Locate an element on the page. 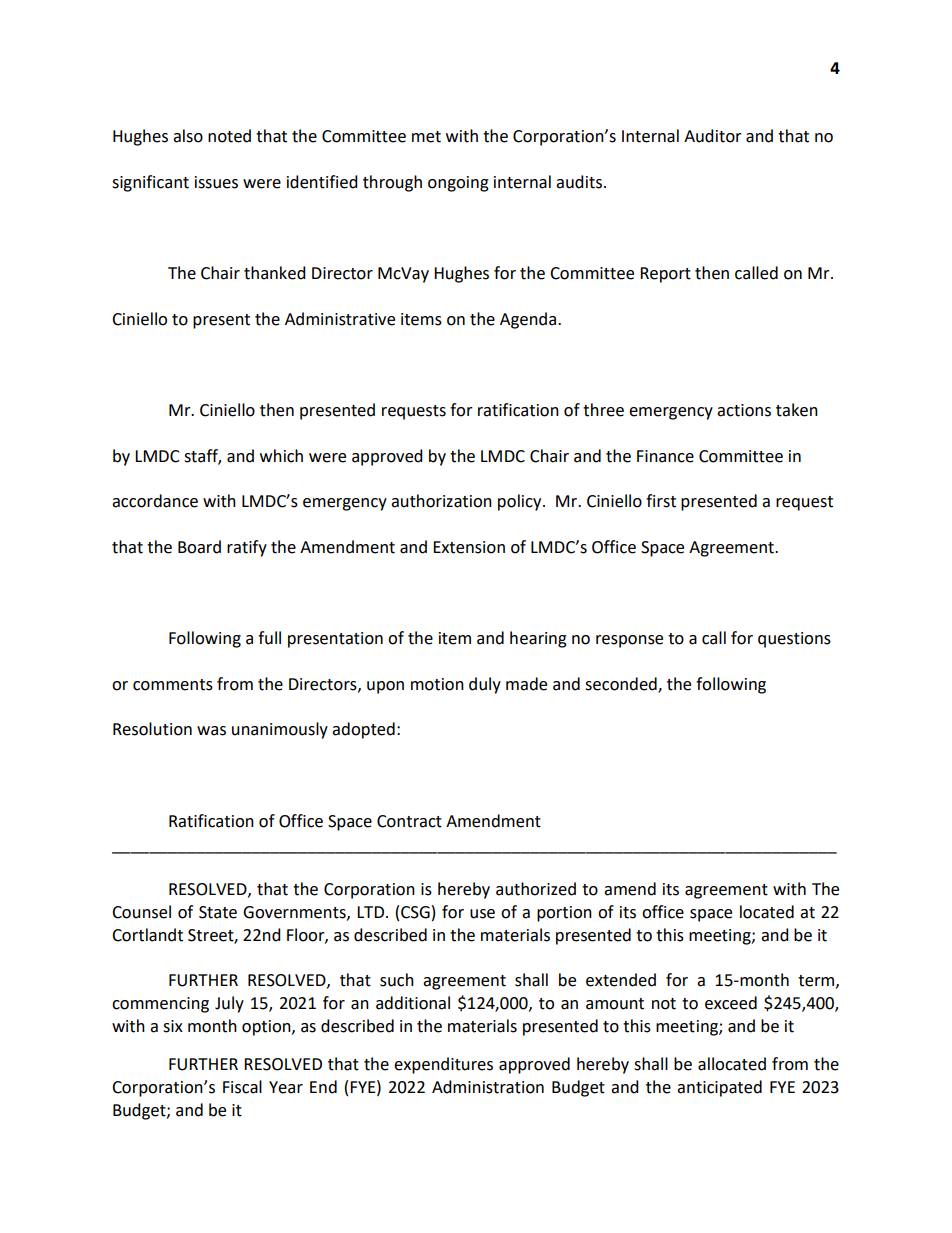  expenditures is located at coordinates (443, 1065).
